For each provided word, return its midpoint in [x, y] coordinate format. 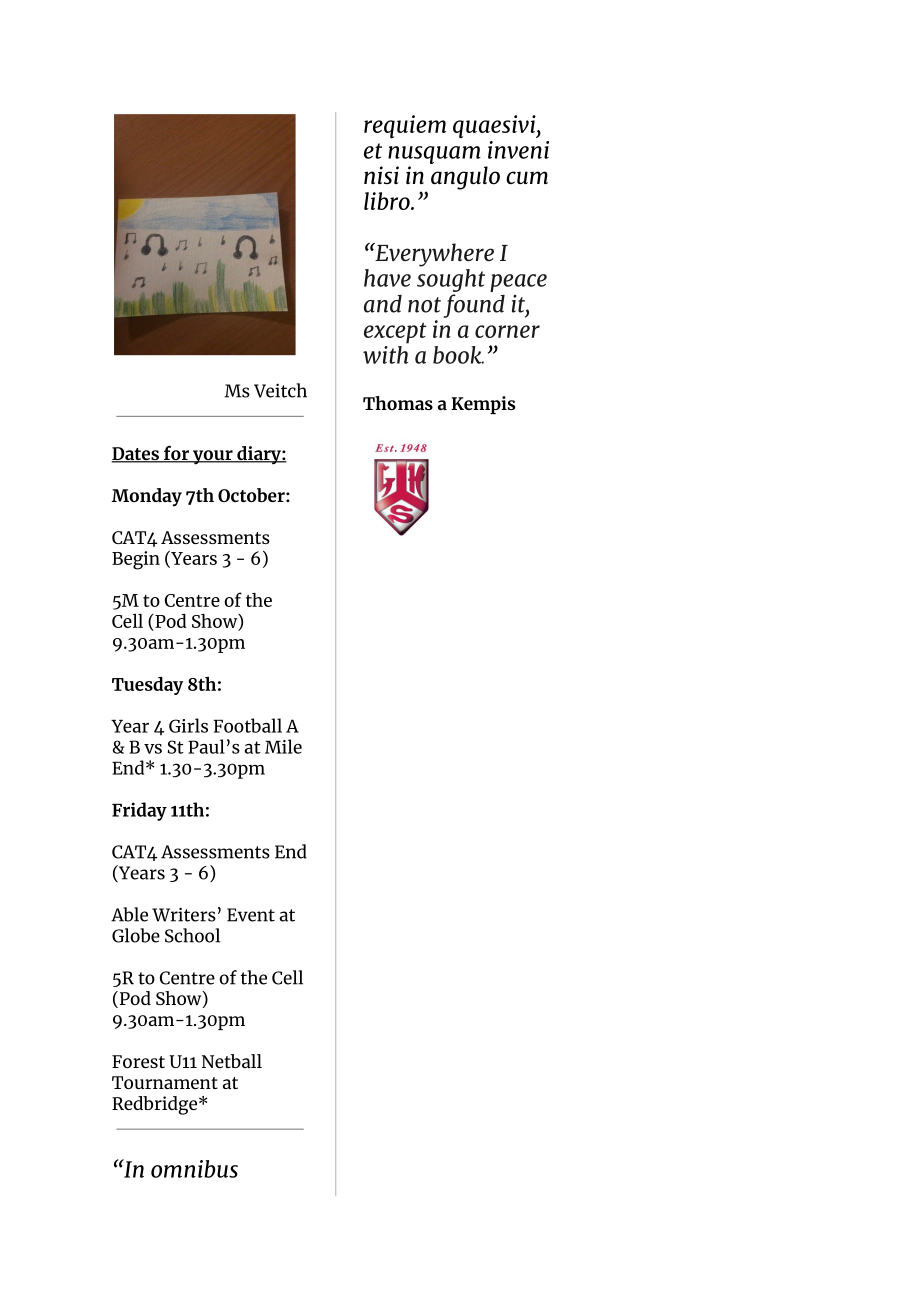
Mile [283, 746]
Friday [139, 811]
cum [527, 178]
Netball [232, 1061]
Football [248, 725]
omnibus [194, 1169]
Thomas [398, 403]
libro [388, 201]
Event [251, 915]
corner [507, 331]
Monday [146, 497]
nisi [381, 175]
